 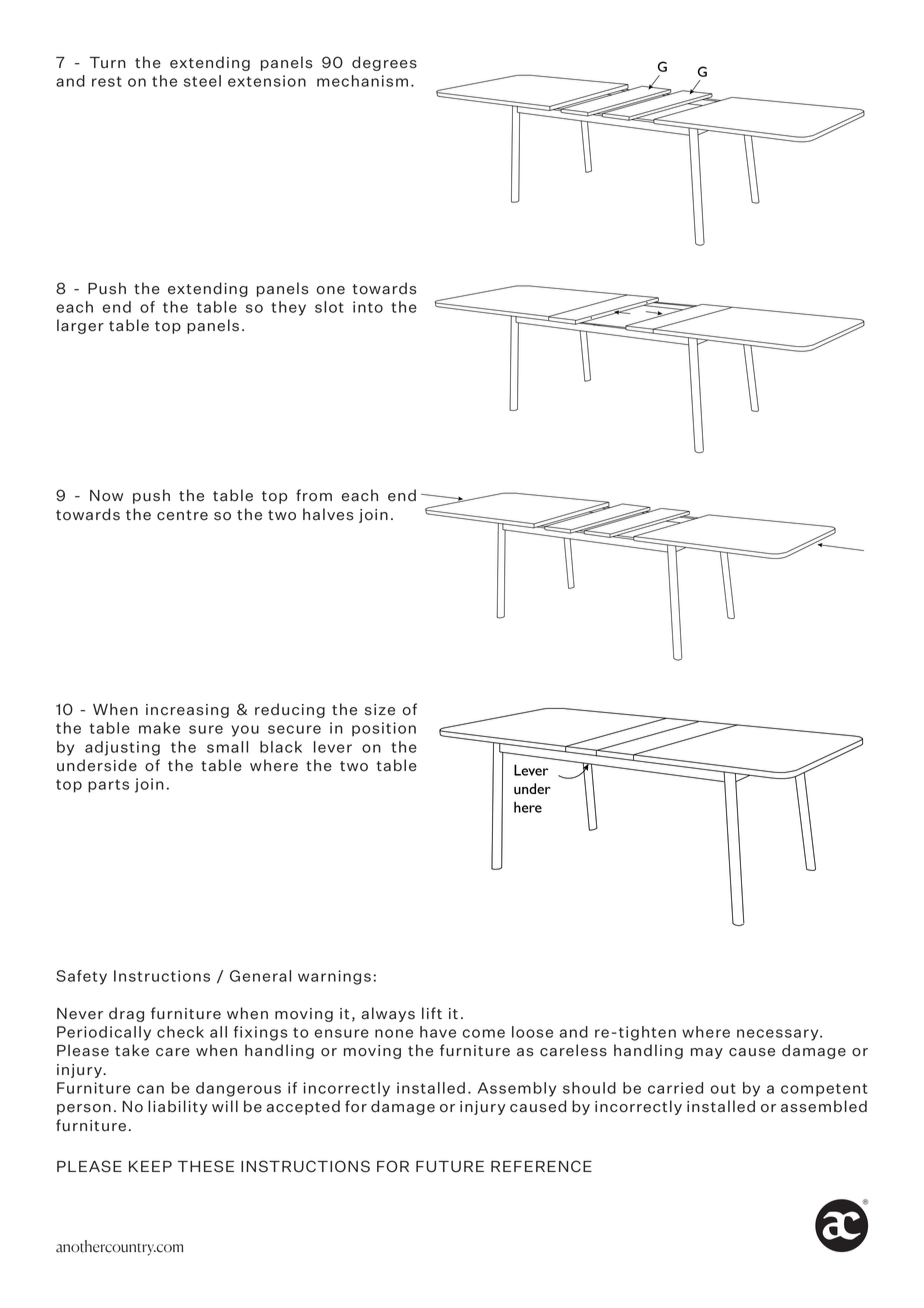 I want to click on into, so click(x=368, y=307).
